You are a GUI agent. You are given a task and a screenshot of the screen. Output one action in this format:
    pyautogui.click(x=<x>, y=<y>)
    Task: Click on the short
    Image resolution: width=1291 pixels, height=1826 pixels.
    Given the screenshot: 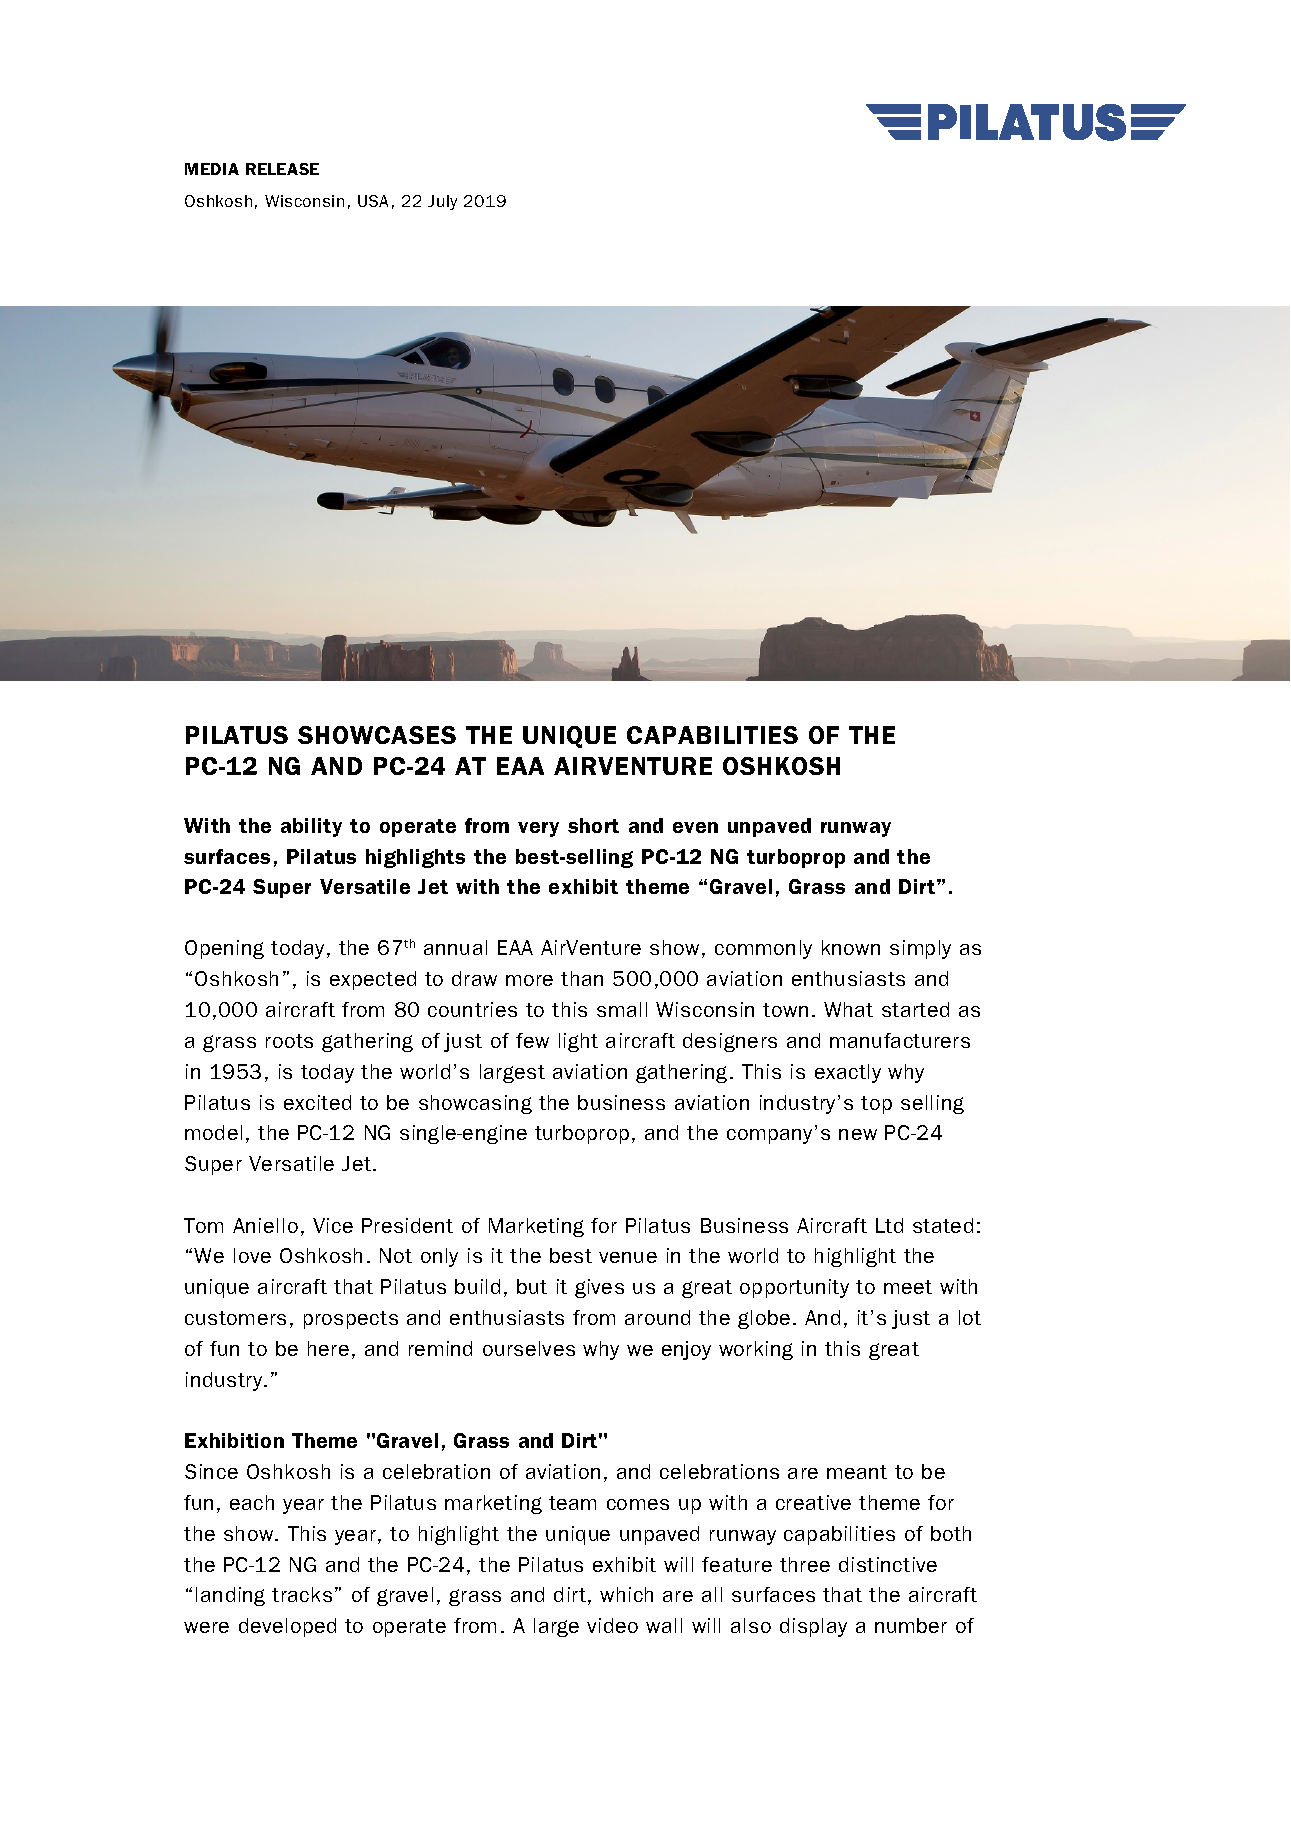 What is the action you would take?
    pyautogui.click(x=593, y=825)
